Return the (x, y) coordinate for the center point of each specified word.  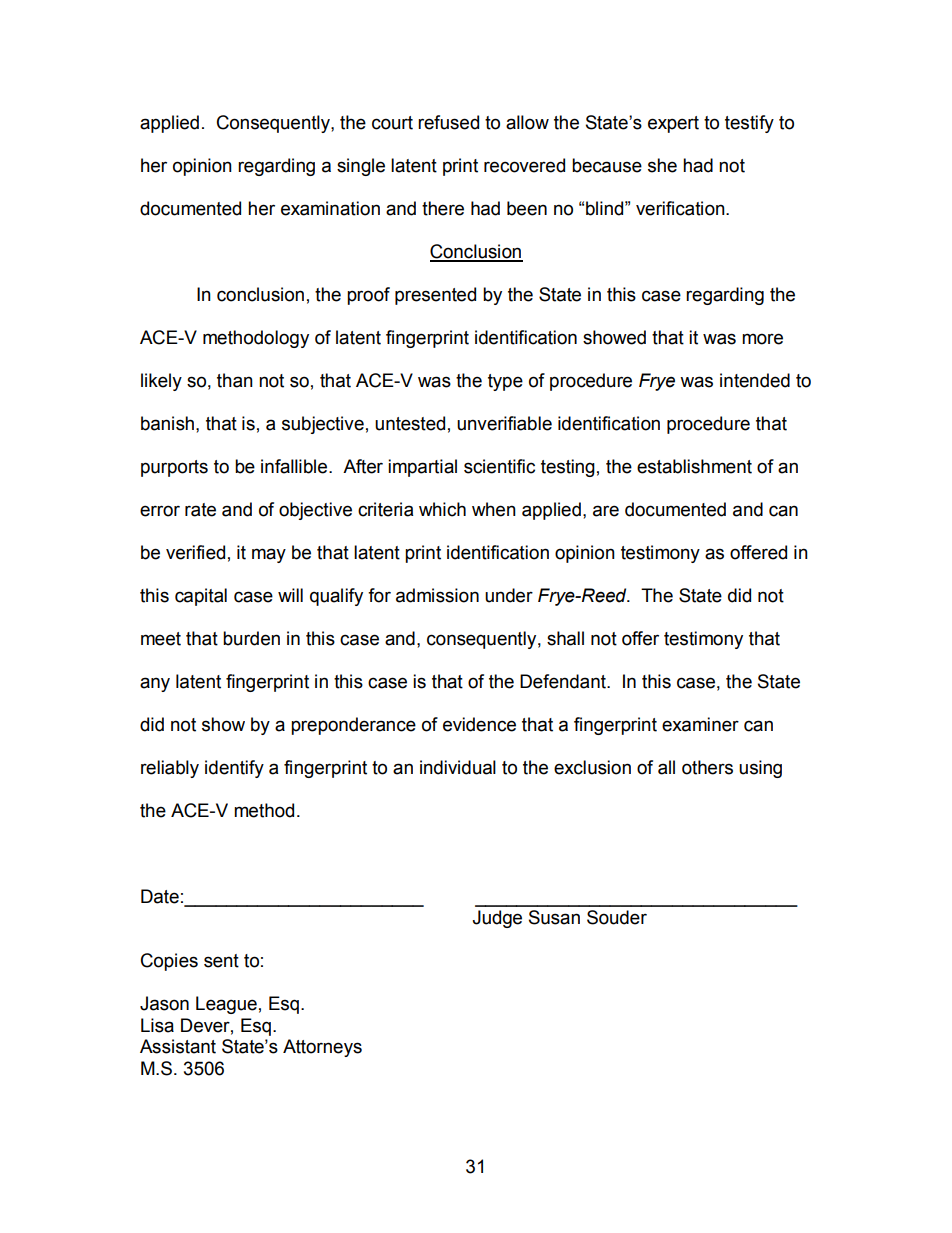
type (505, 382)
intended (755, 380)
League (226, 1005)
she (662, 165)
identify (234, 769)
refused (448, 122)
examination (330, 208)
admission (437, 595)
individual (458, 767)
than (235, 380)
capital (201, 597)
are (606, 511)
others (707, 767)
